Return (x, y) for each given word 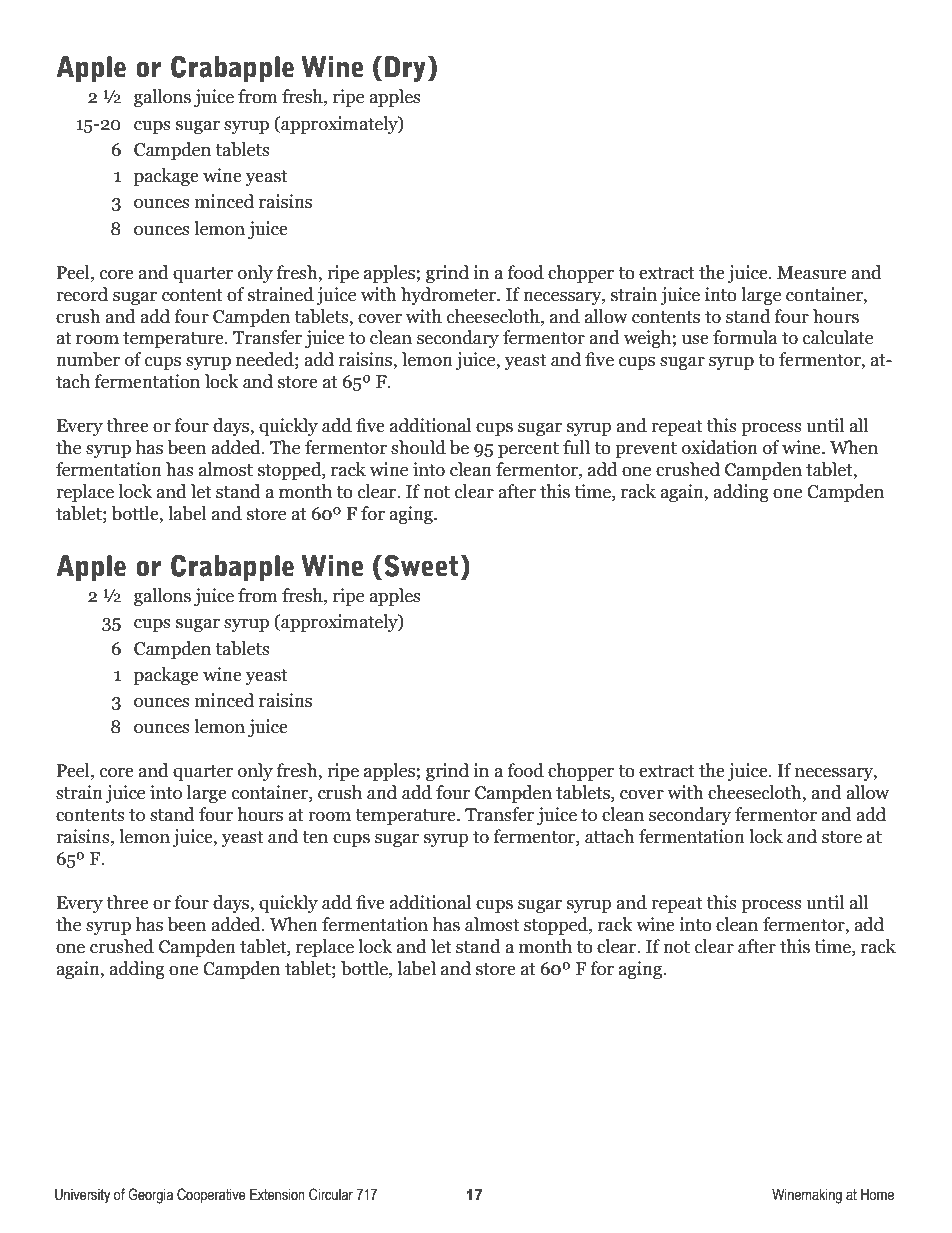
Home (877, 1195)
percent (528, 450)
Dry (405, 69)
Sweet (421, 566)
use (695, 340)
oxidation (720, 447)
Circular (331, 1194)
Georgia (150, 1196)
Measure (812, 273)
